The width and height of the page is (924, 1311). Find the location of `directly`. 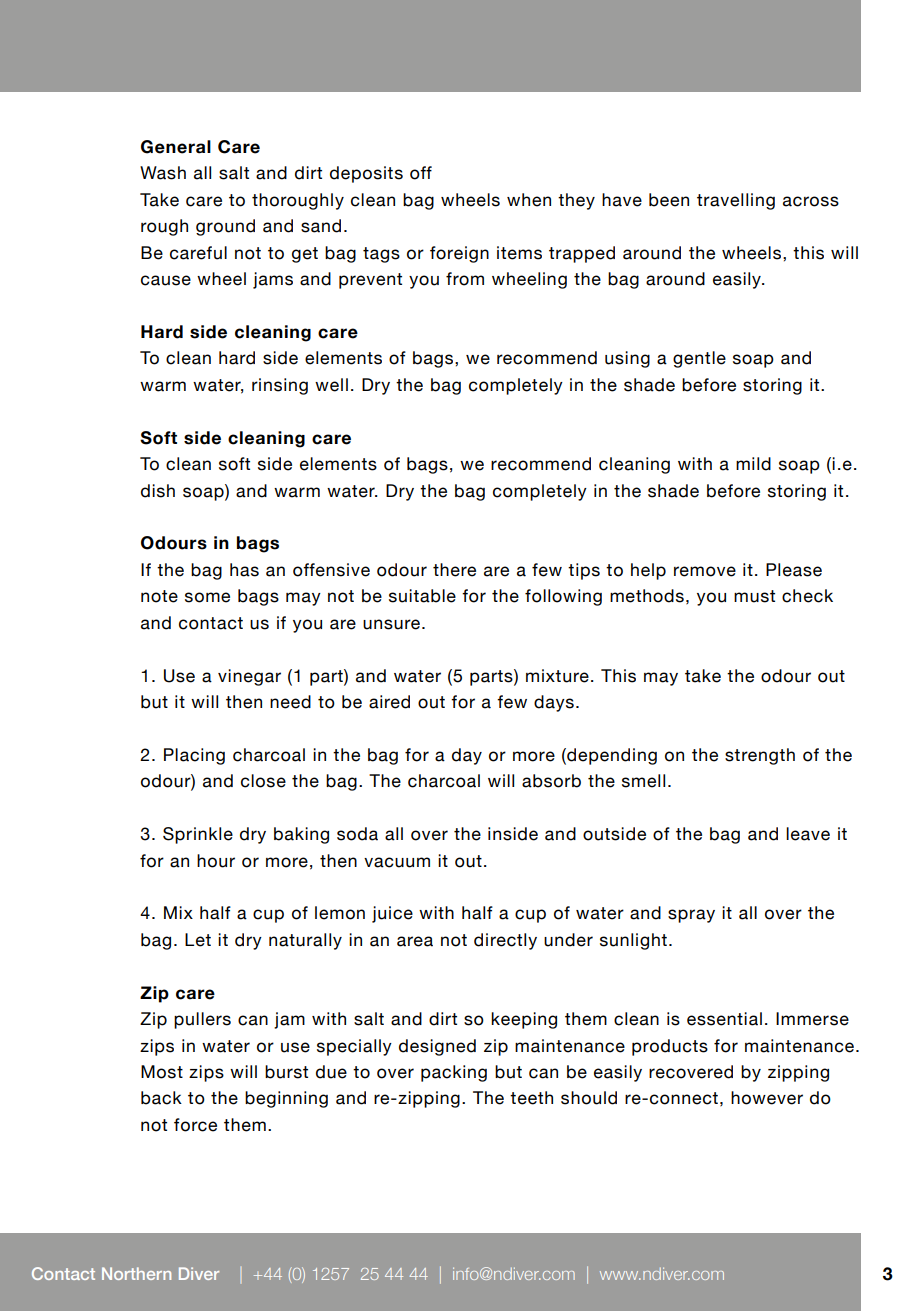

directly is located at coordinates (505, 941).
